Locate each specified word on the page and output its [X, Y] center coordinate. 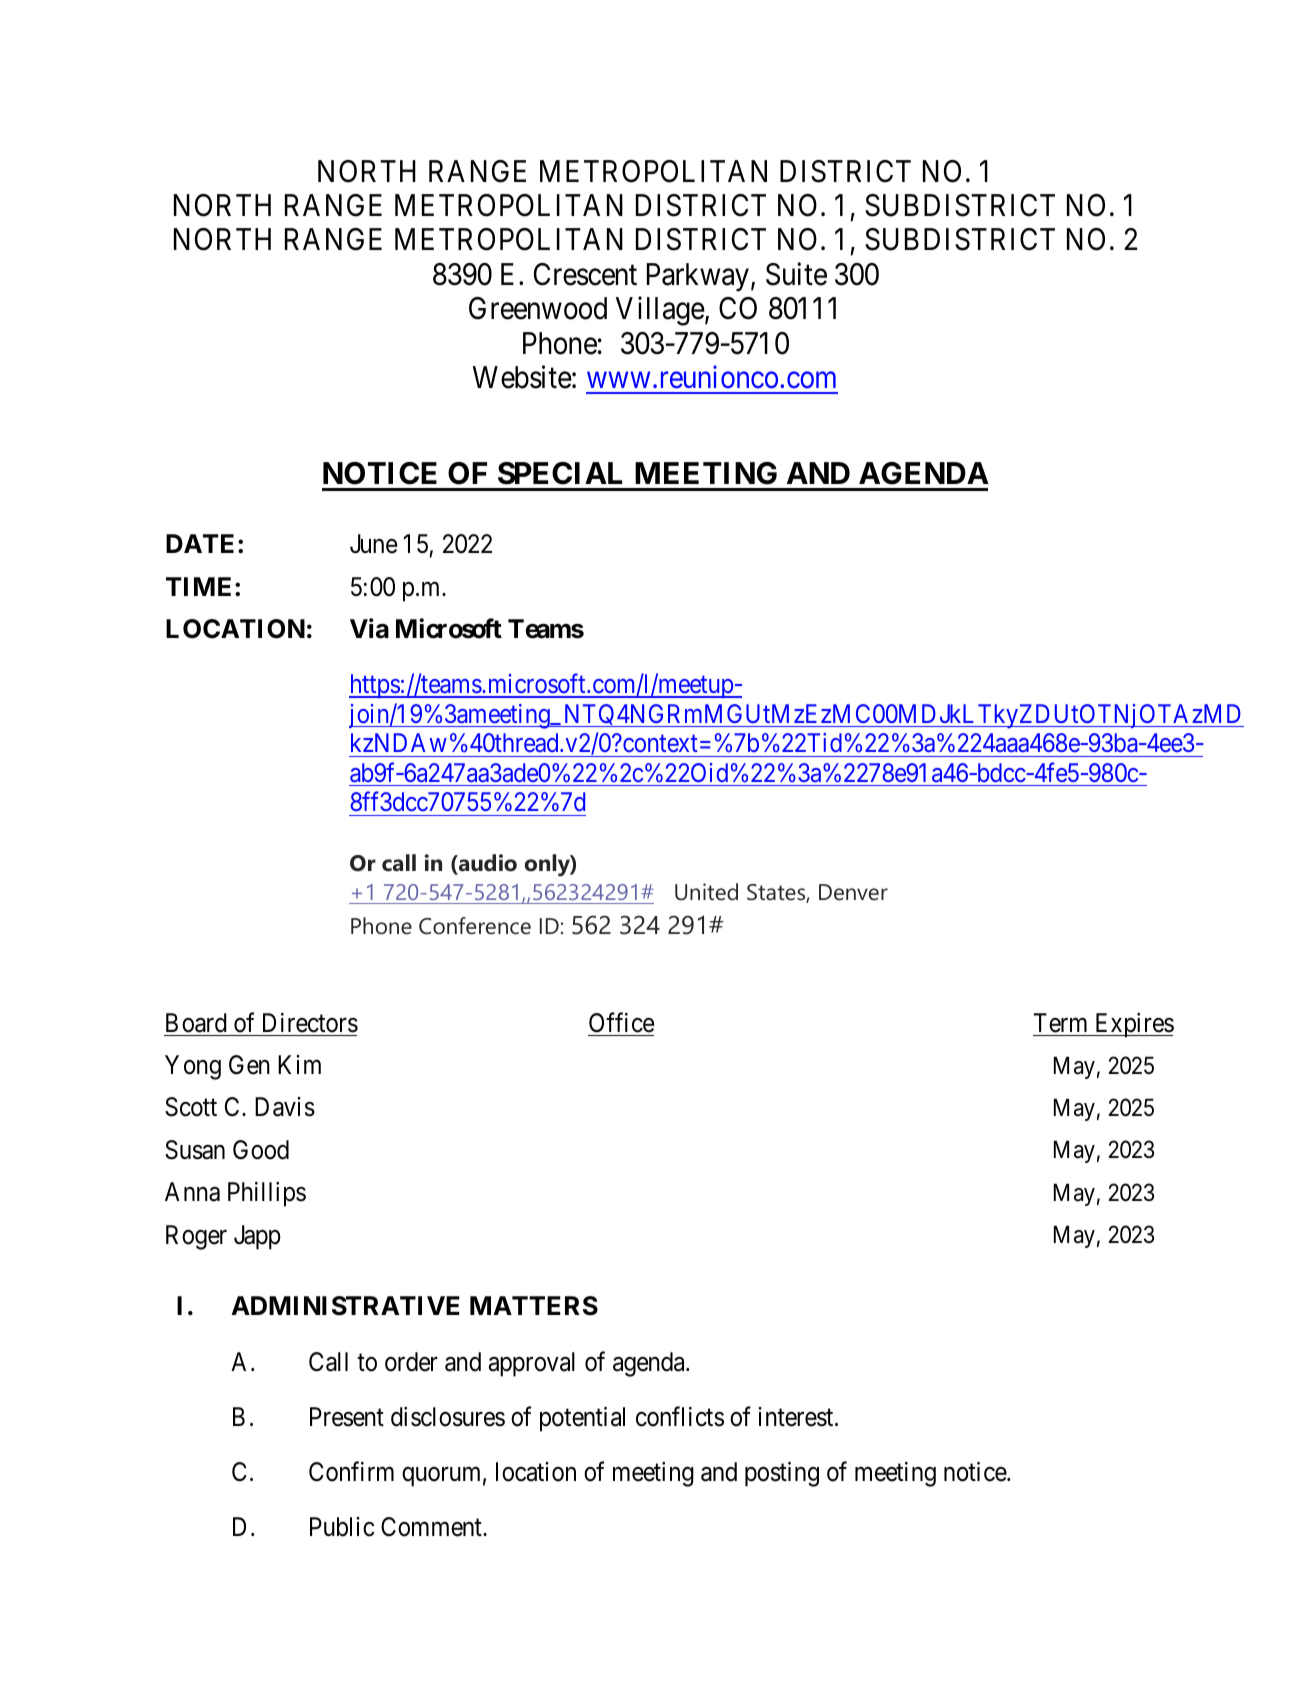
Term [1060, 1023]
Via [369, 628]
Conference [475, 926]
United [706, 892]
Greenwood [538, 308]
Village [660, 311]
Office [621, 1022]
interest [797, 1417]
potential [582, 1419]
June [373, 544]
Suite [796, 274]
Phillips [267, 1194]
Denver [853, 892]
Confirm [351, 1472]
